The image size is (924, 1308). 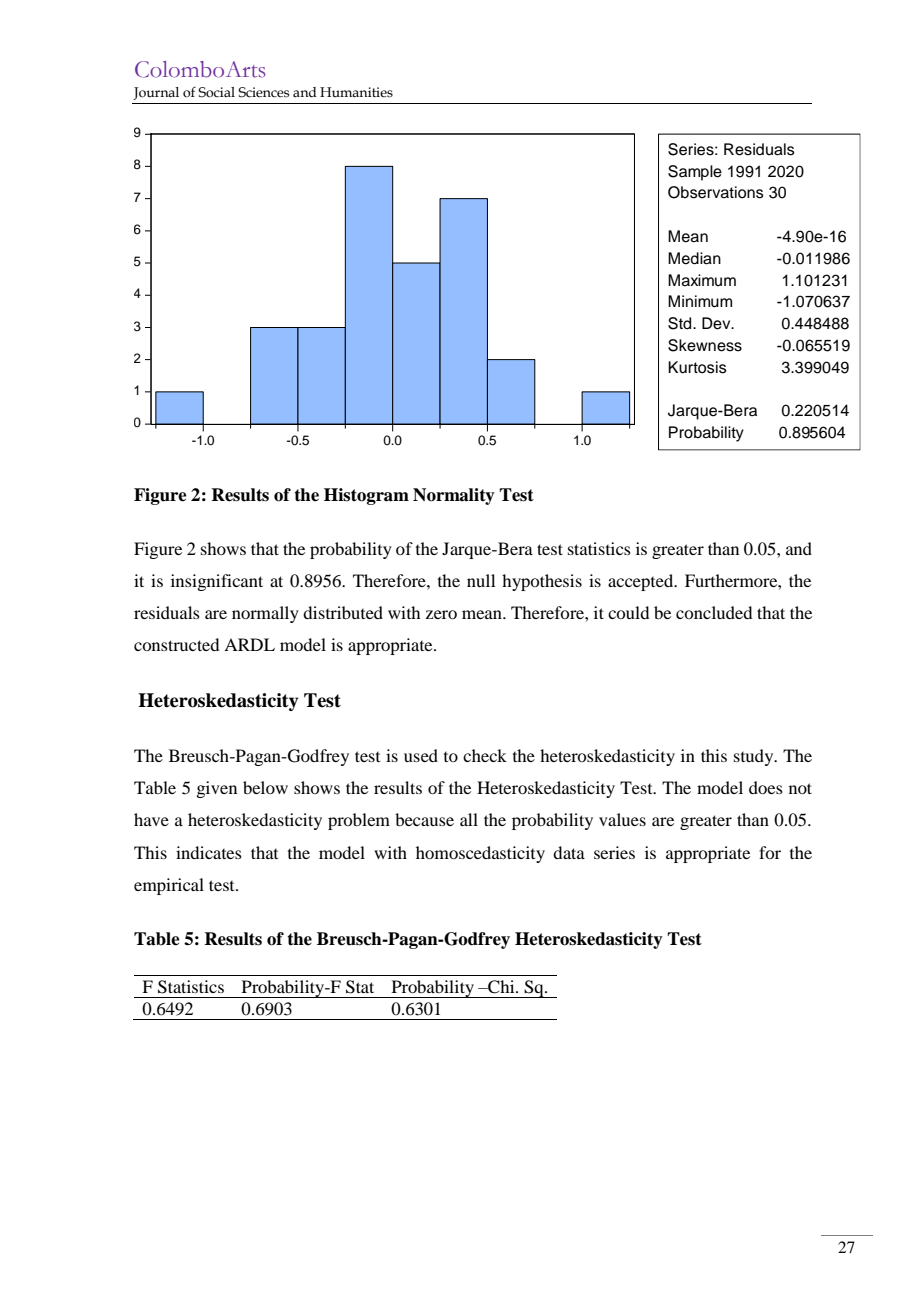 What do you see at coordinates (501, 987) in the page?
I see `Chi` at bounding box center [501, 987].
